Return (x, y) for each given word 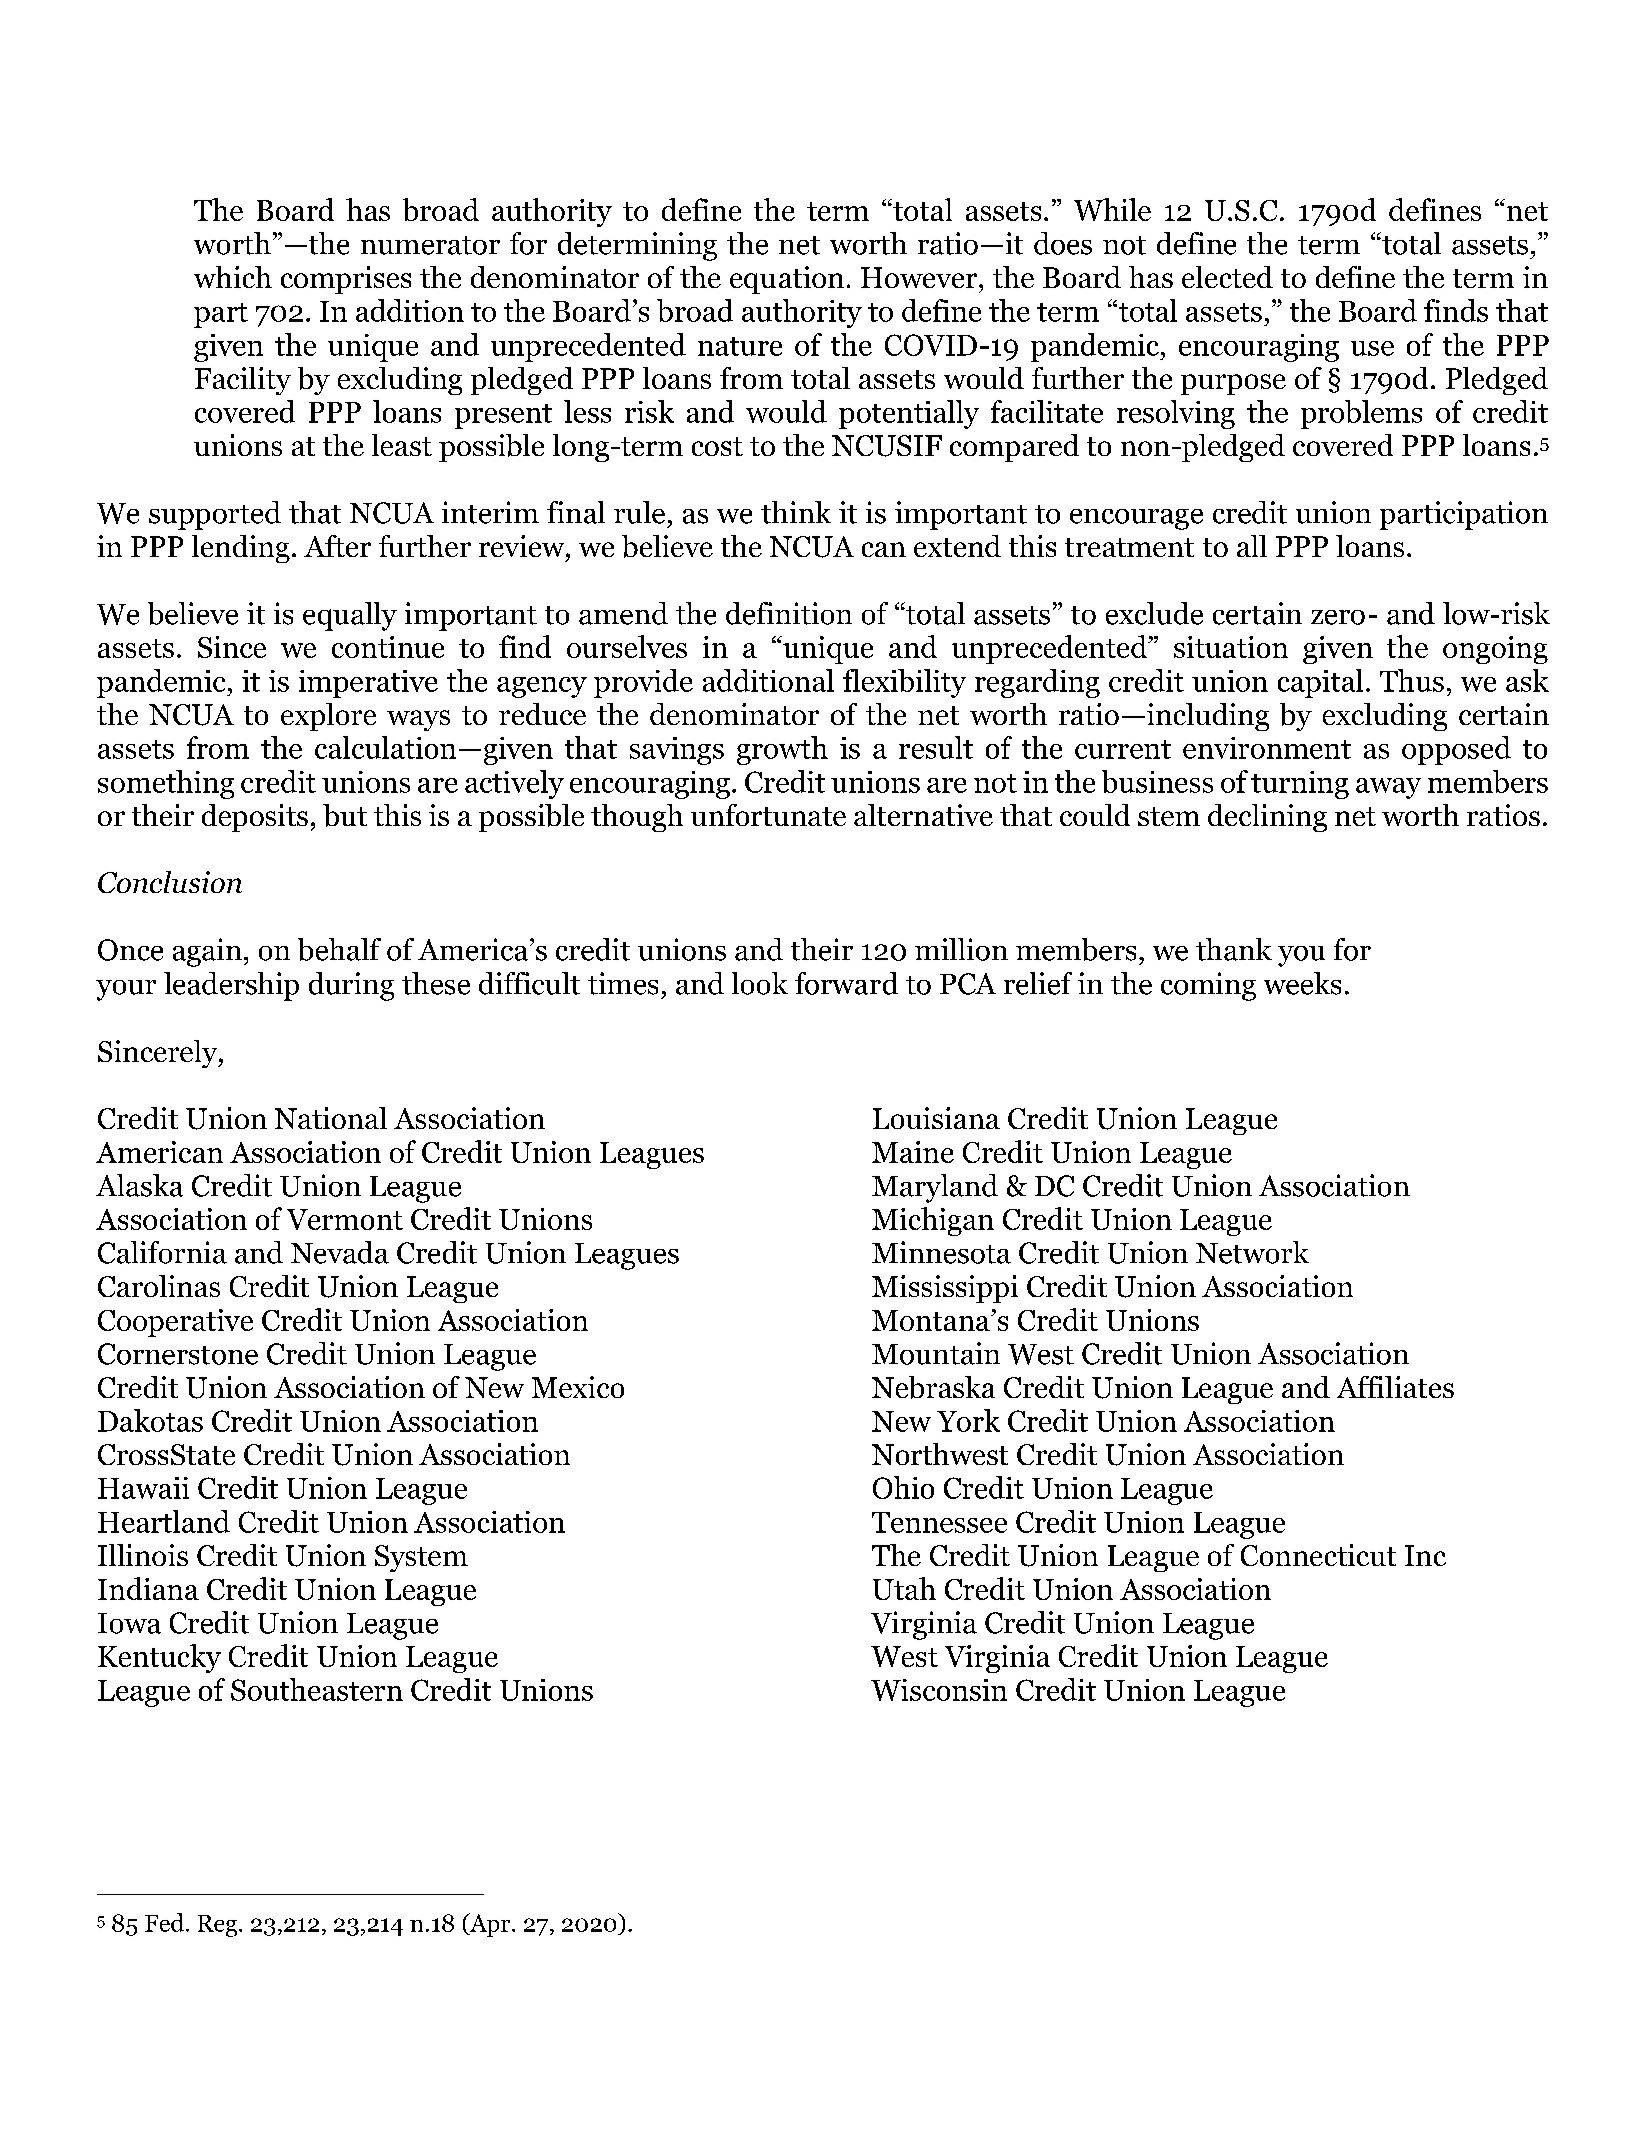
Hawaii (143, 1488)
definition (789, 613)
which (233, 277)
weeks (1302, 983)
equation (787, 280)
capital (1320, 683)
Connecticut (1318, 1555)
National (331, 1118)
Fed (164, 1922)
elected (1227, 277)
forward (846, 983)
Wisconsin (939, 1690)
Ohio (903, 1487)
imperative (368, 684)
